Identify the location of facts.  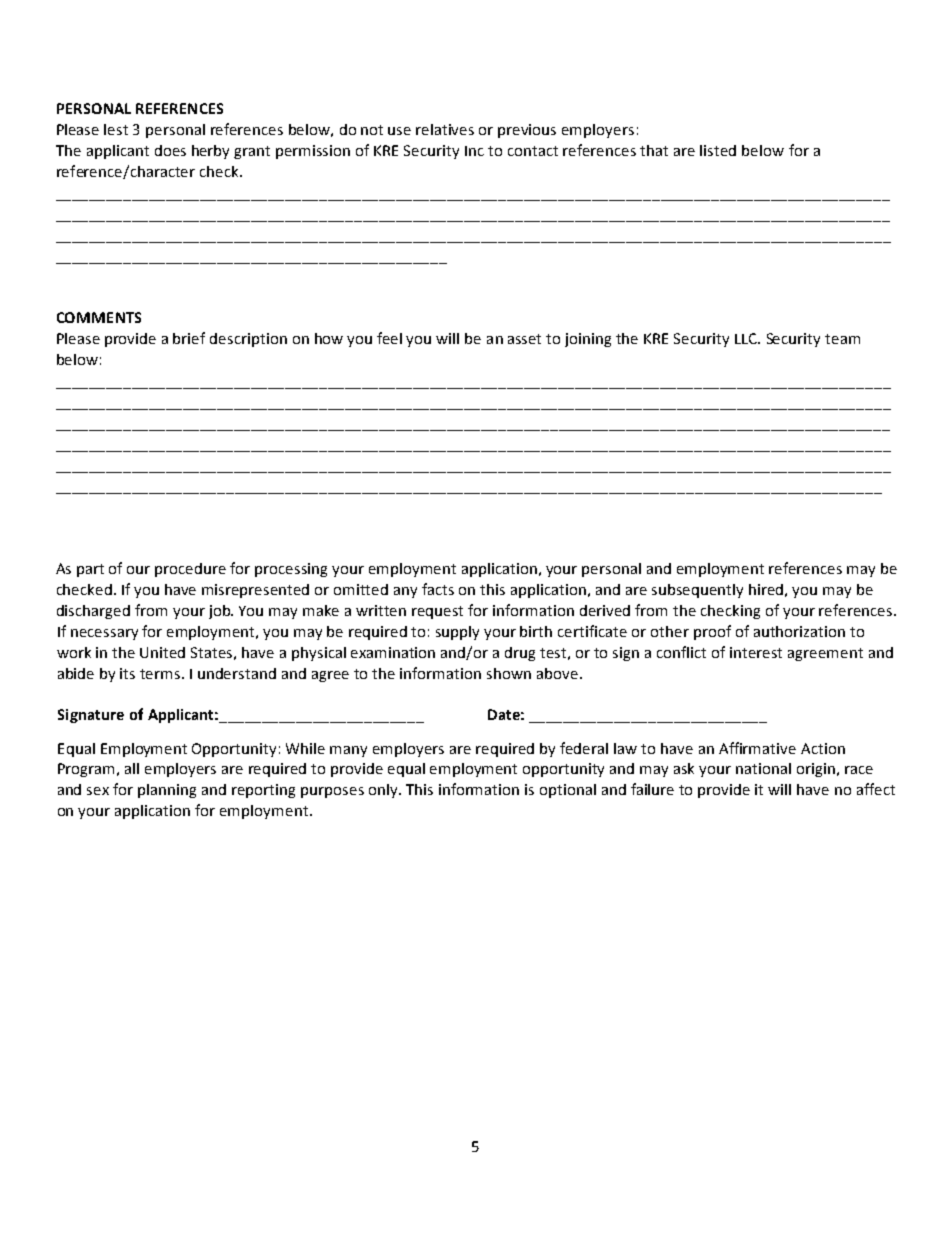
(438, 589).
